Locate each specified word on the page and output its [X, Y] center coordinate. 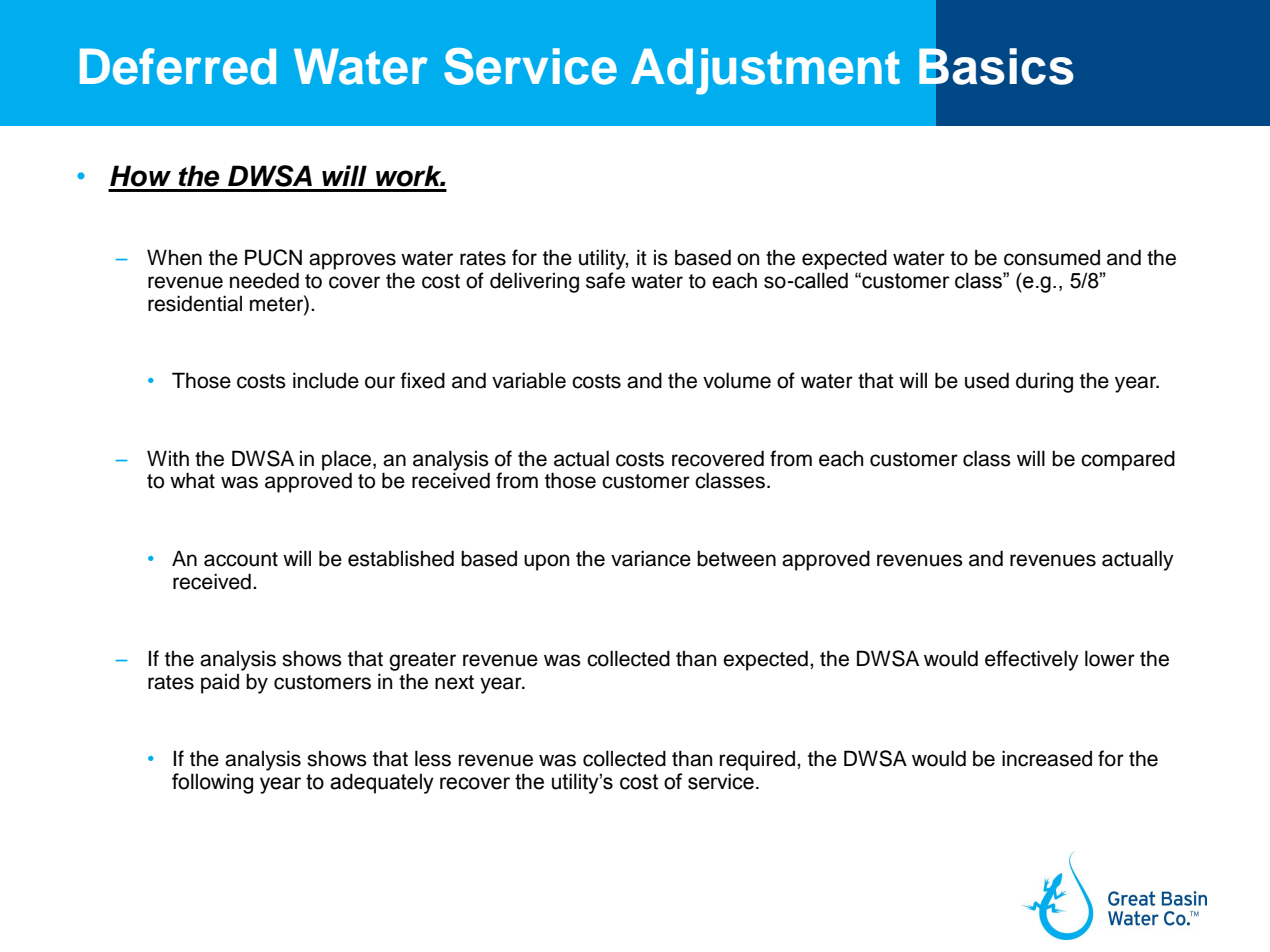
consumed [1052, 258]
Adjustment [765, 71]
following [212, 783]
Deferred [178, 66]
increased [1047, 758]
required [757, 761]
